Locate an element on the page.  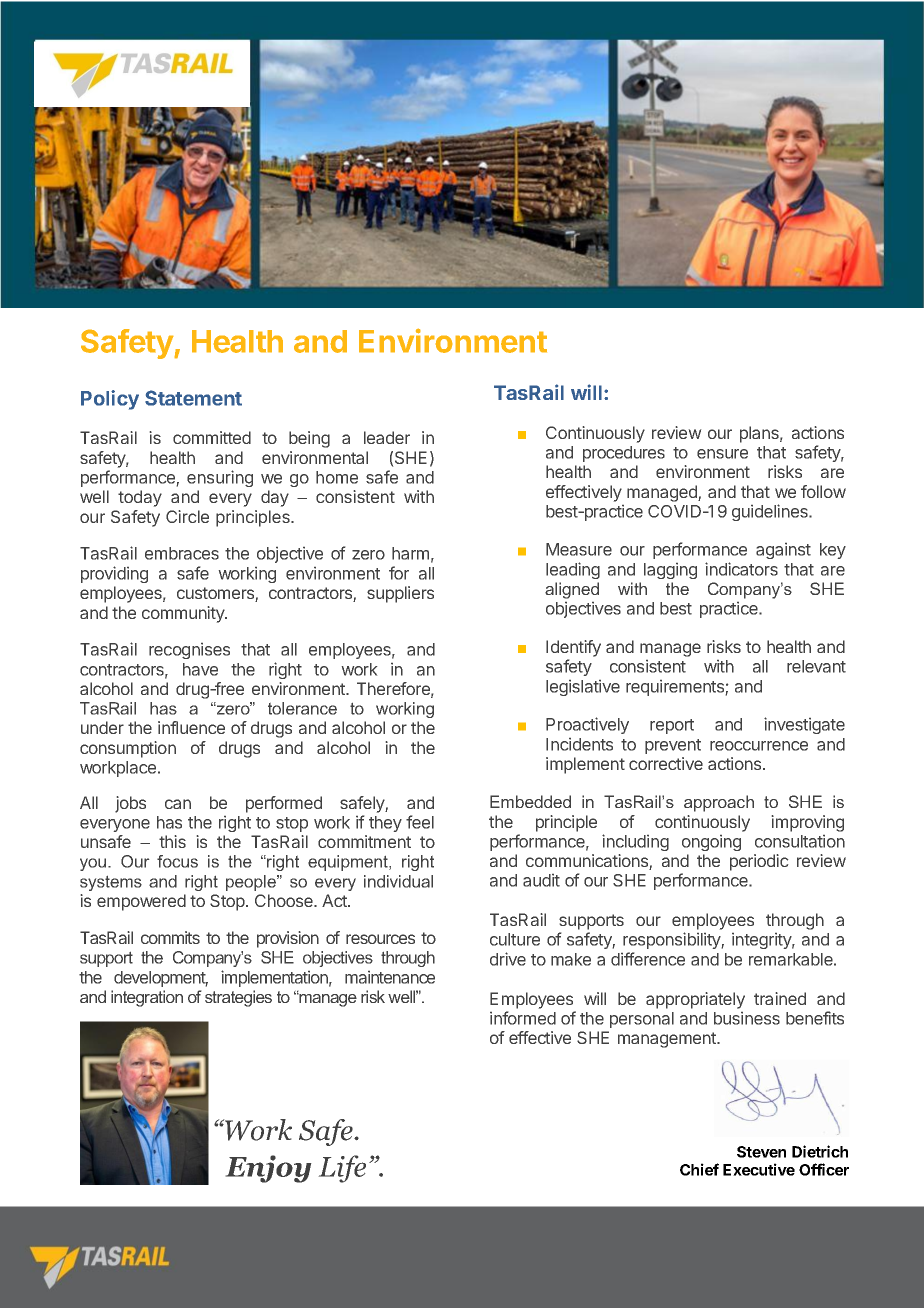
leader is located at coordinates (387, 437).
